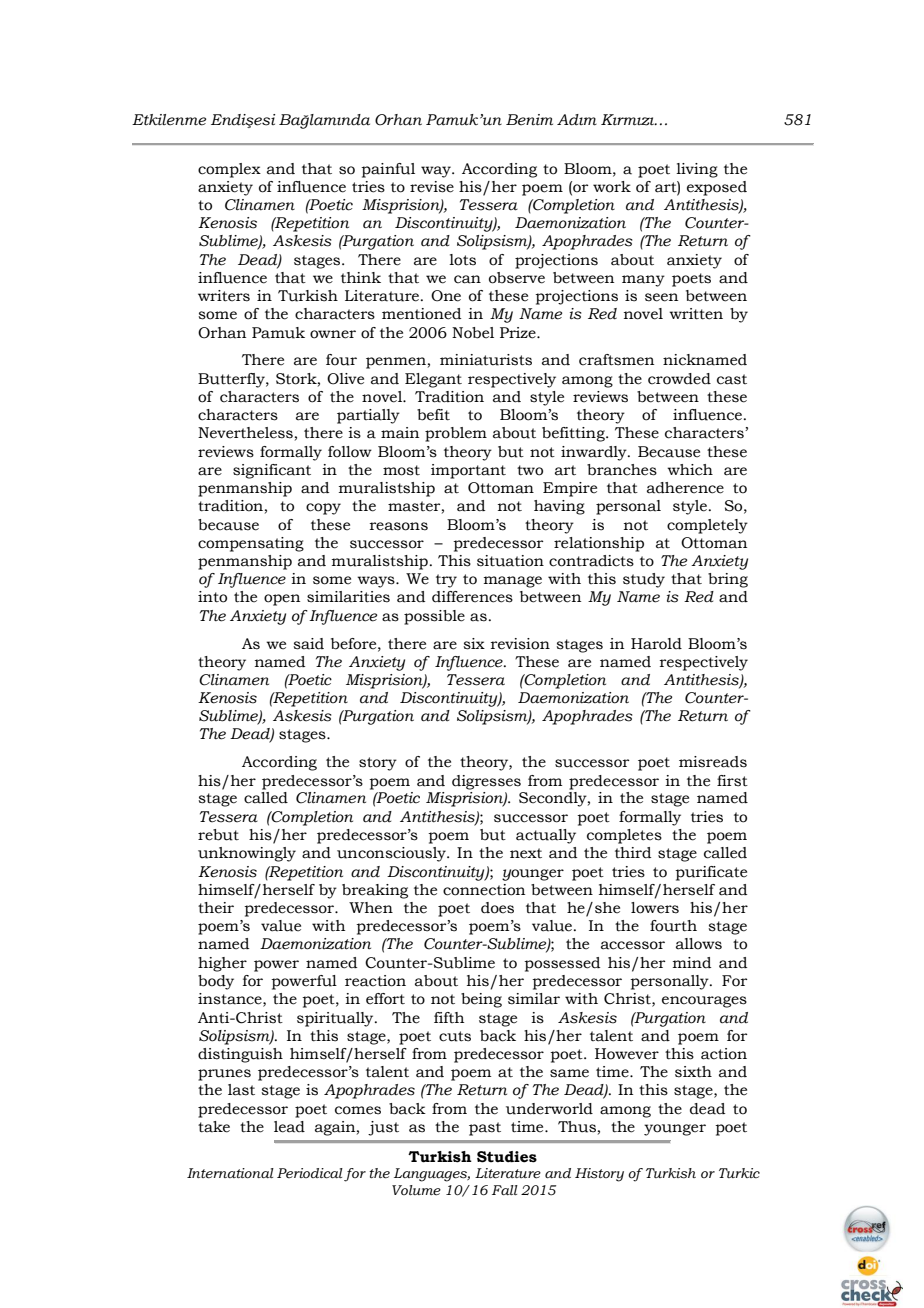 The image size is (924, 1308). Describe the element at coordinates (251, 544) in the page. I see `compensating` at that location.
